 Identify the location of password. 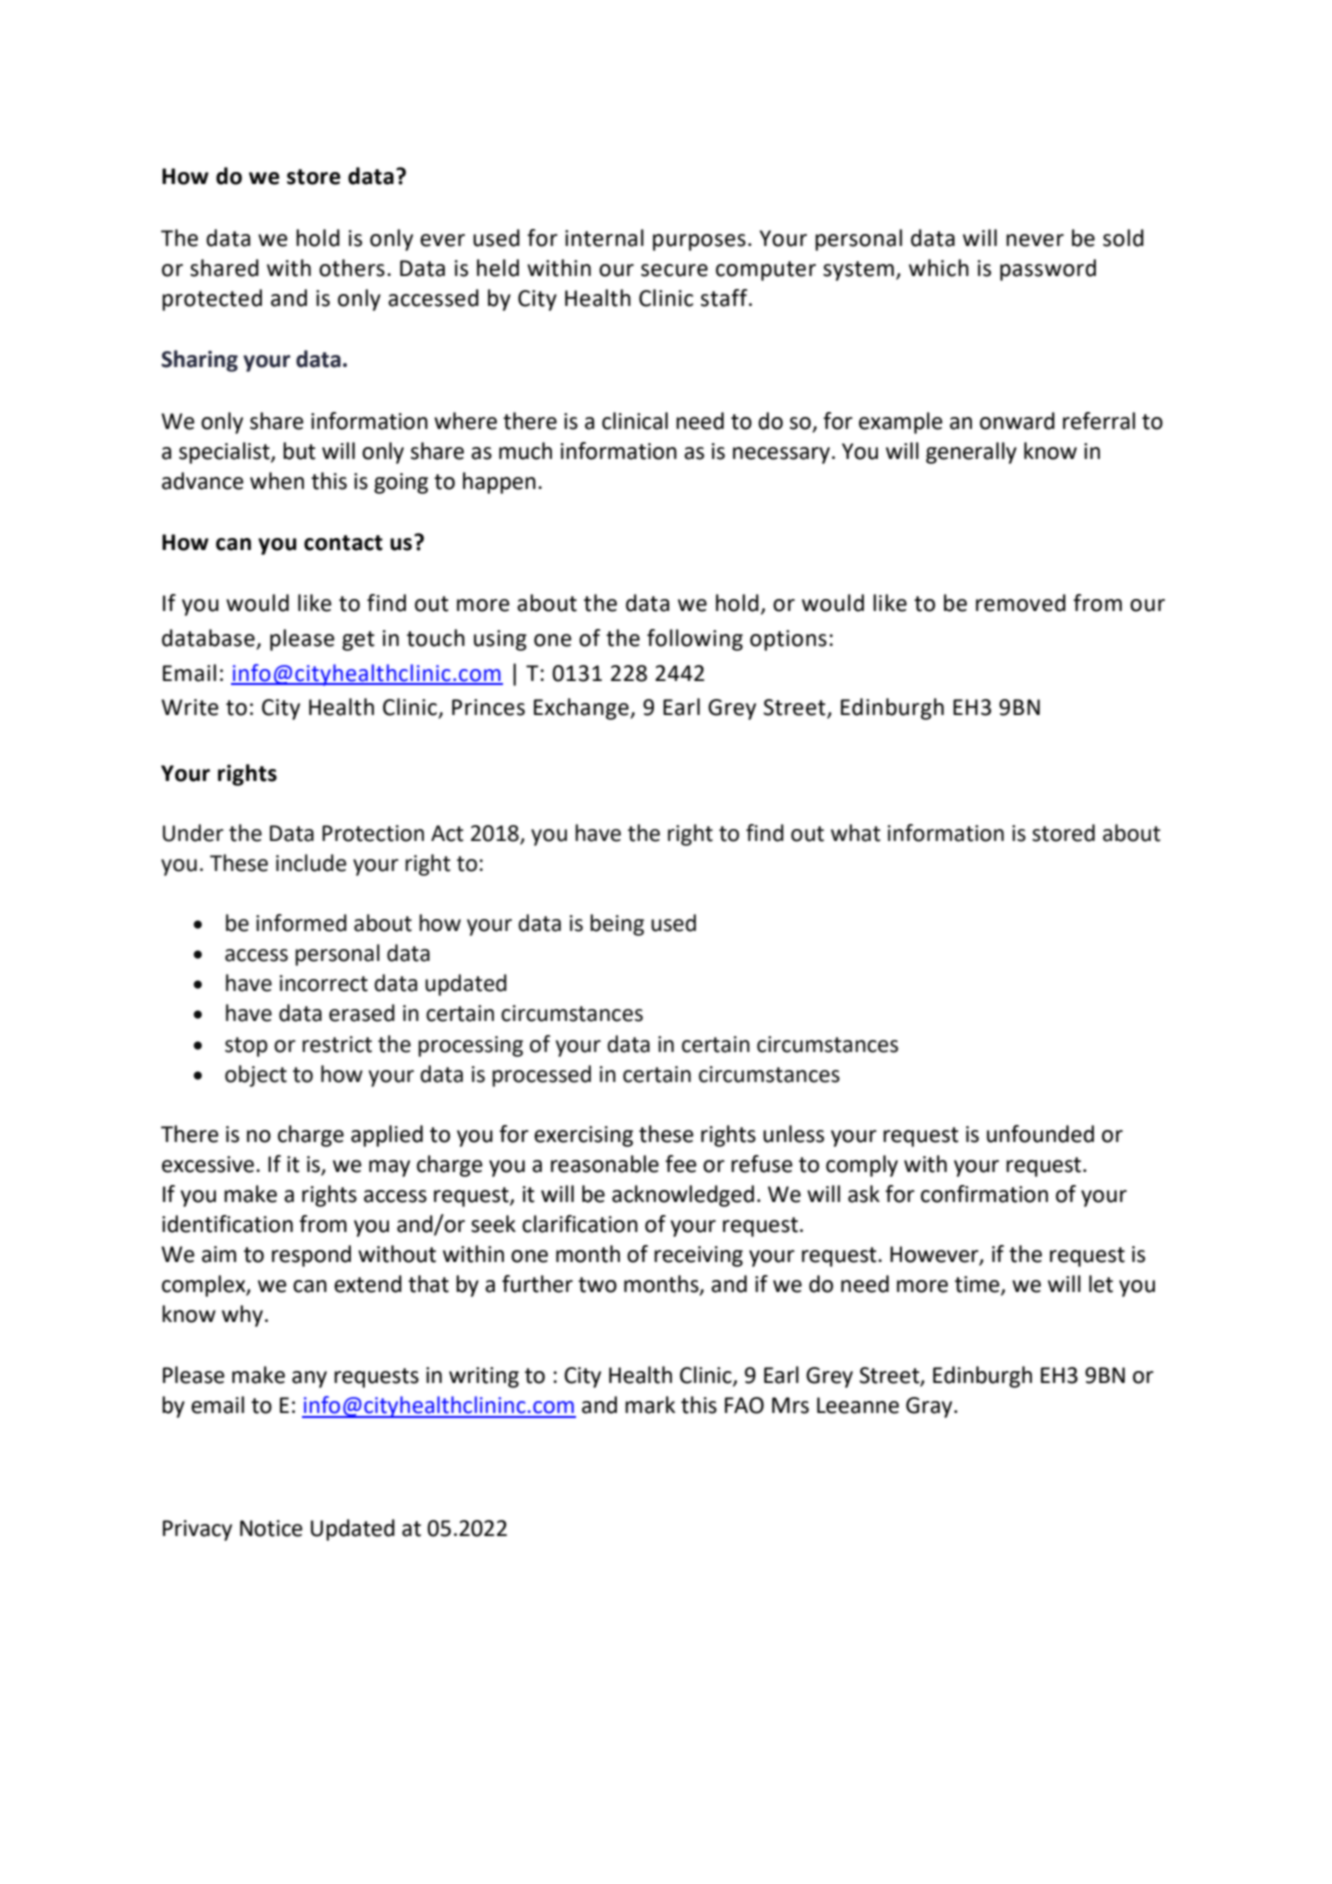
(1048, 270).
